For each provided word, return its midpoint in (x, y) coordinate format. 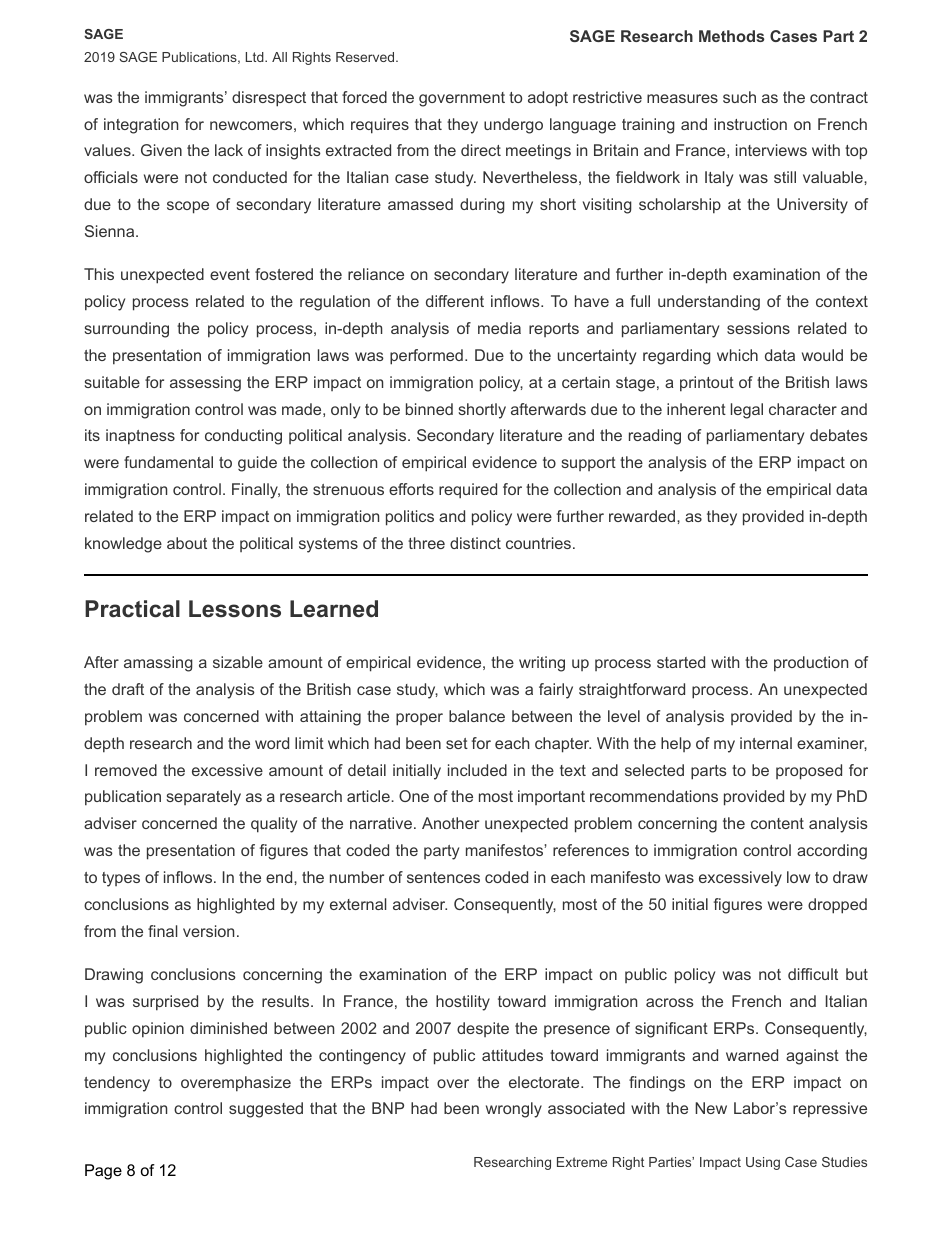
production (811, 664)
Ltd (256, 57)
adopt (548, 99)
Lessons (235, 609)
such (739, 97)
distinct (475, 543)
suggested (266, 1110)
